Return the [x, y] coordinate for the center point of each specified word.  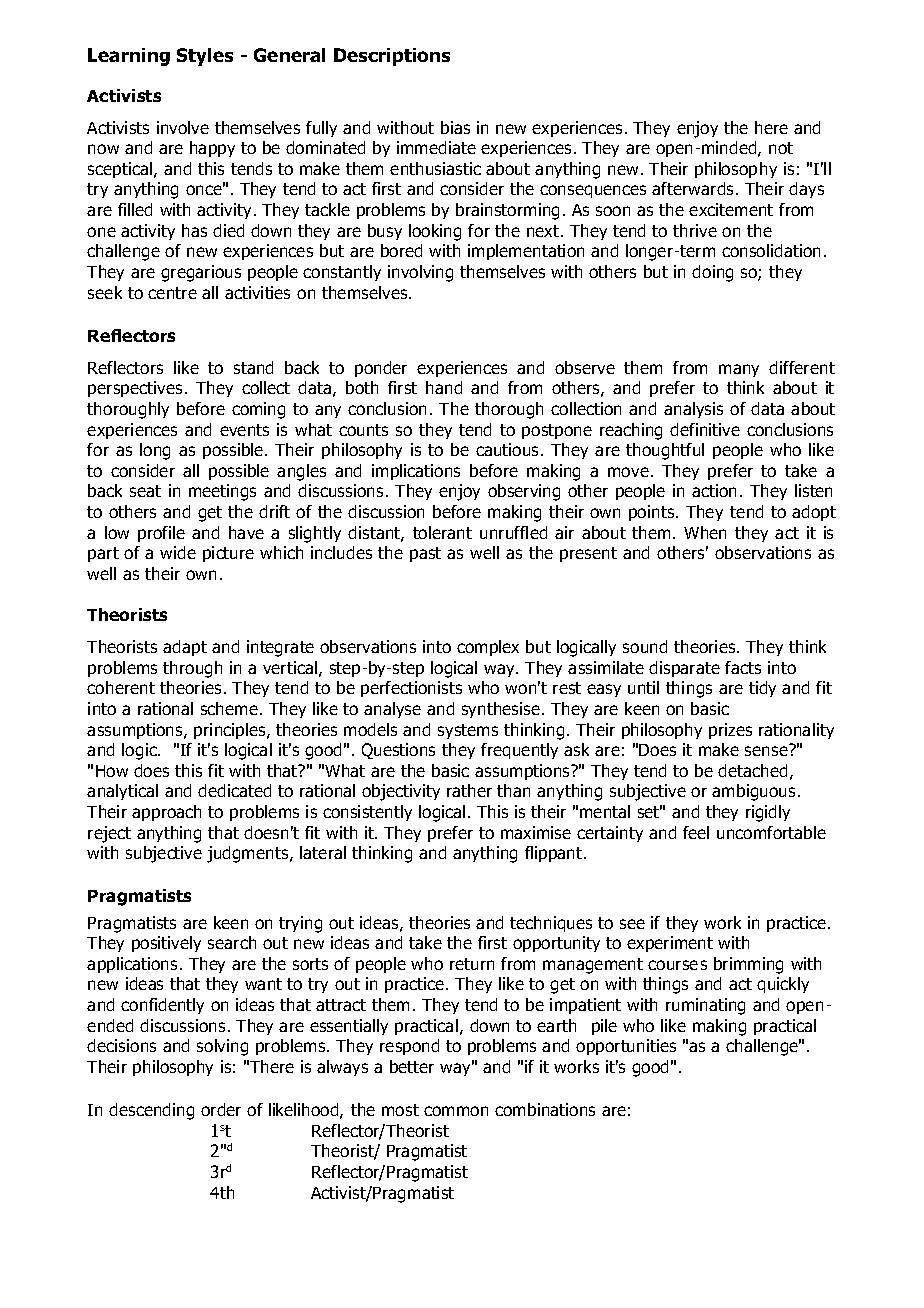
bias [455, 127]
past [425, 554]
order [221, 1109]
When [705, 532]
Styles [205, 57]
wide [178, 552]
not [781, 148]
